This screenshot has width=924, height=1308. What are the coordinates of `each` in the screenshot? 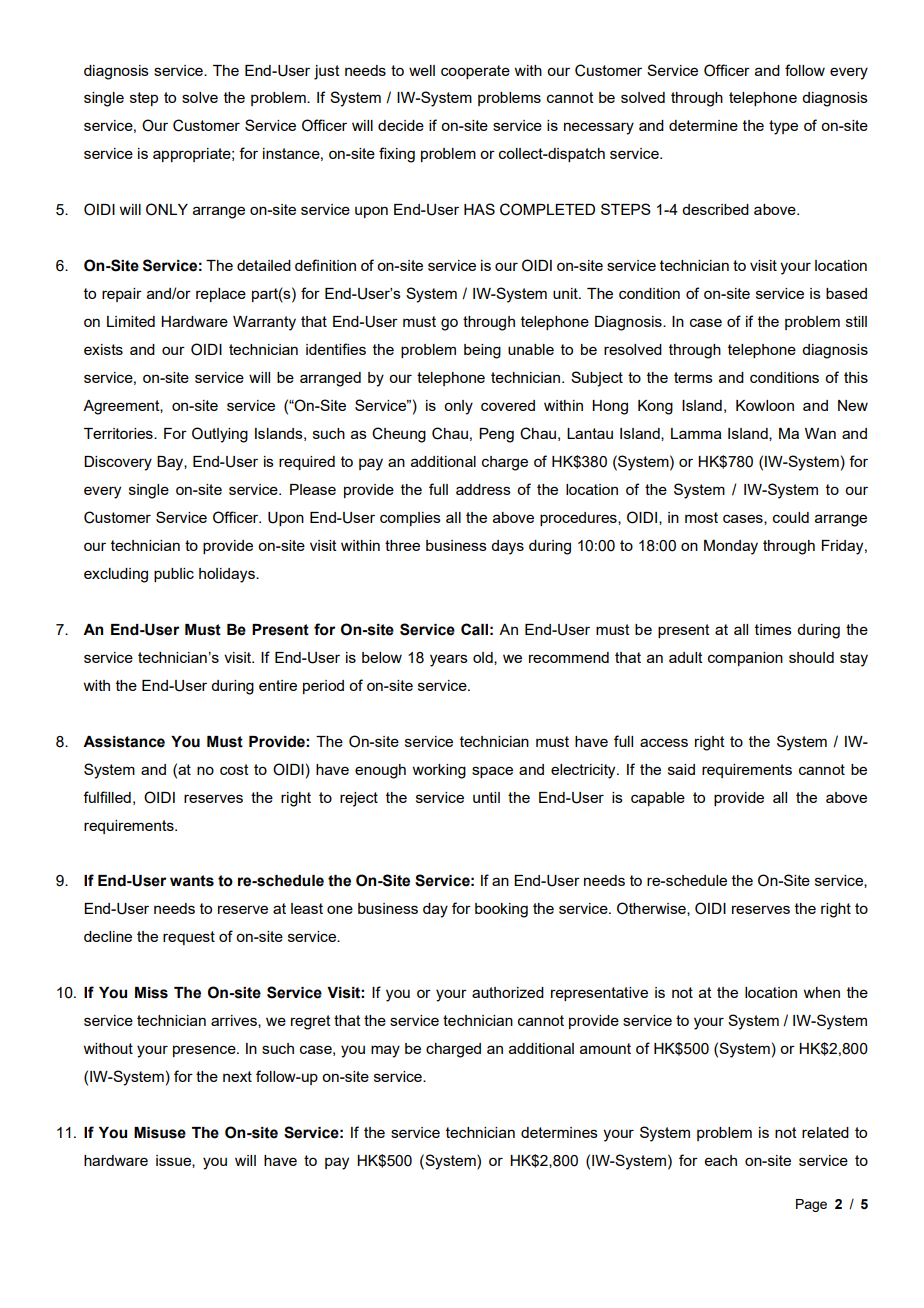 It's located at (721, 1160).
